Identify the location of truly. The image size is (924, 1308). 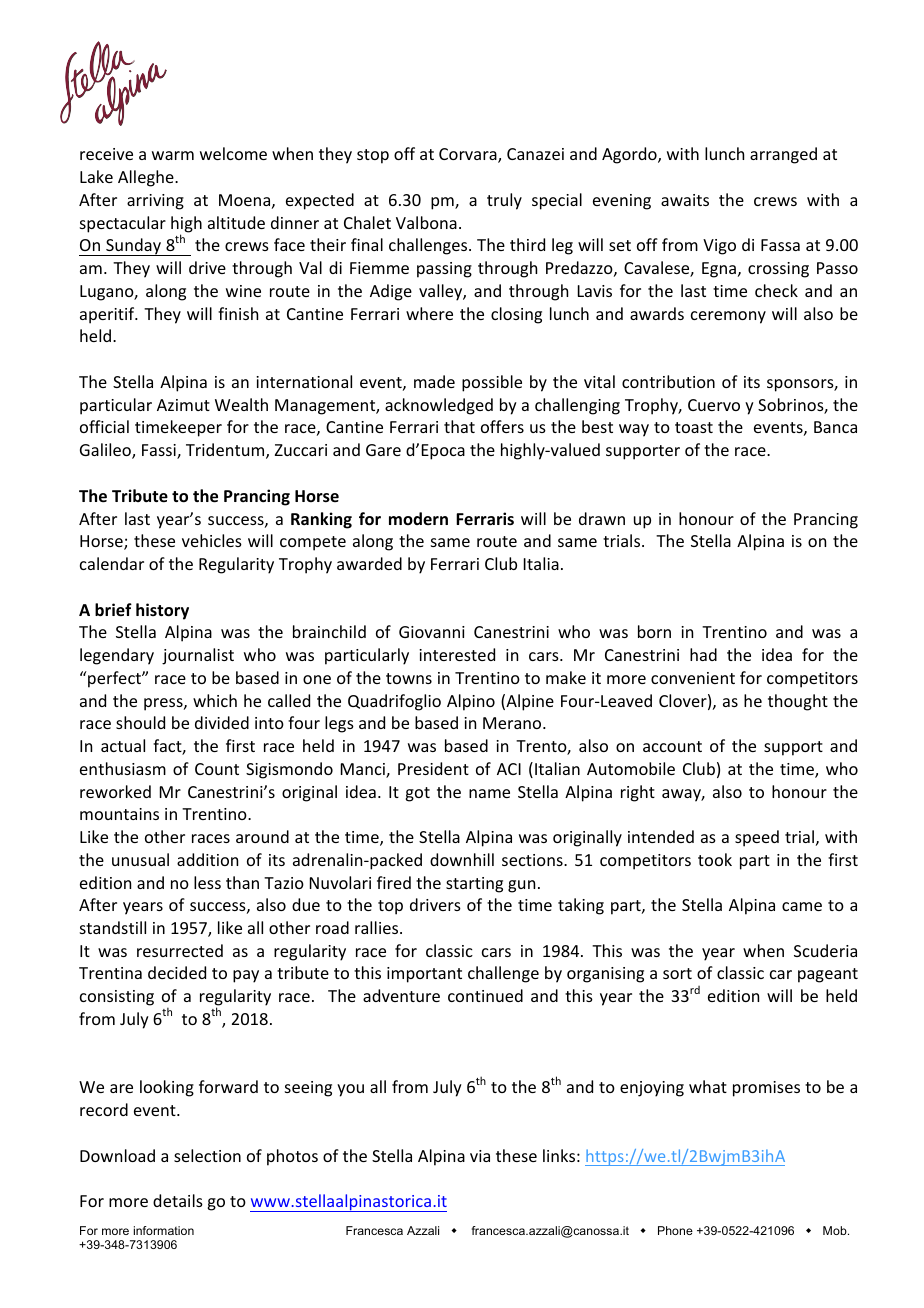
(504, 201).
